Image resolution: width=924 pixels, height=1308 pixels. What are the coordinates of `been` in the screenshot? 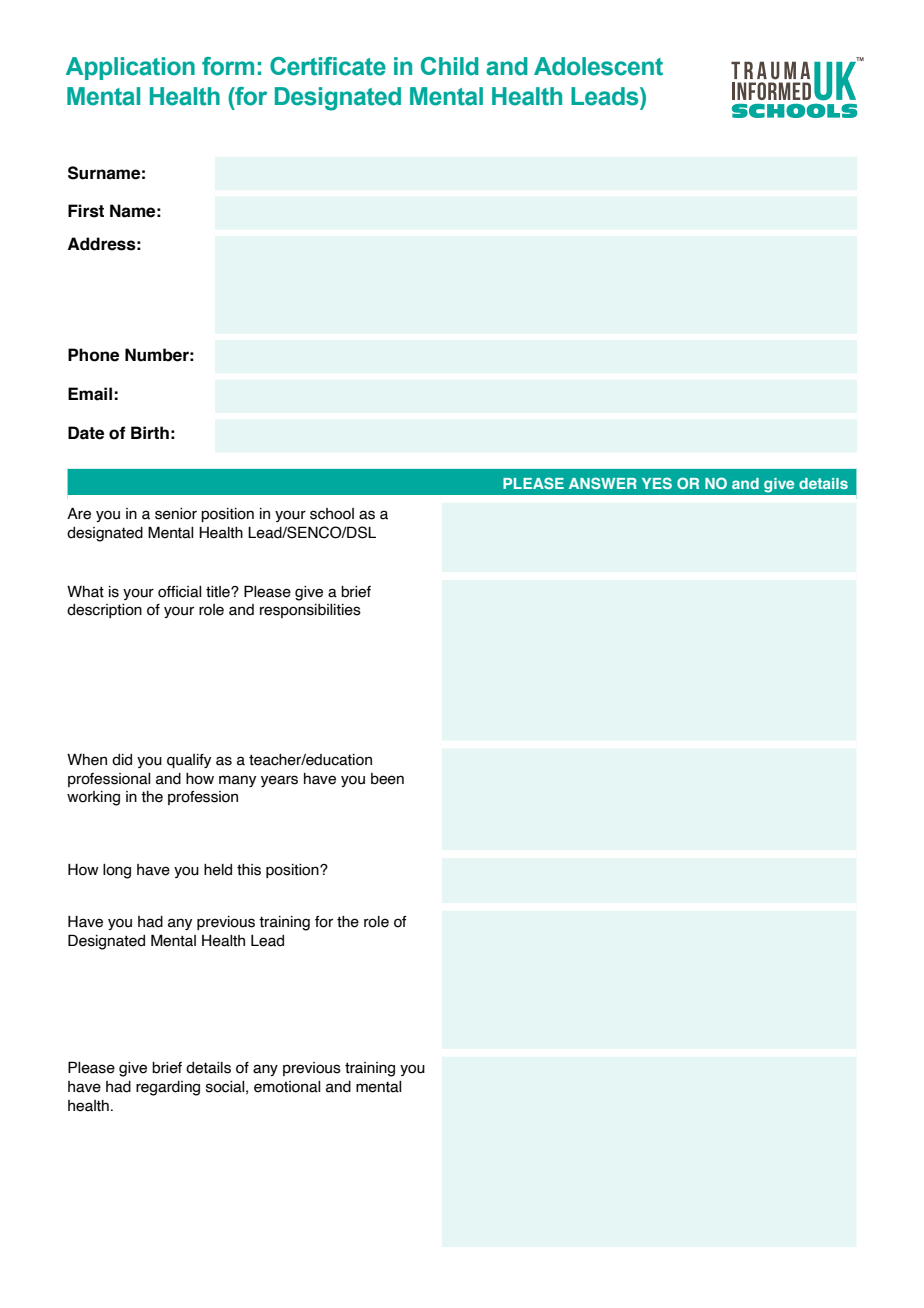 It's located at (387, 779).
